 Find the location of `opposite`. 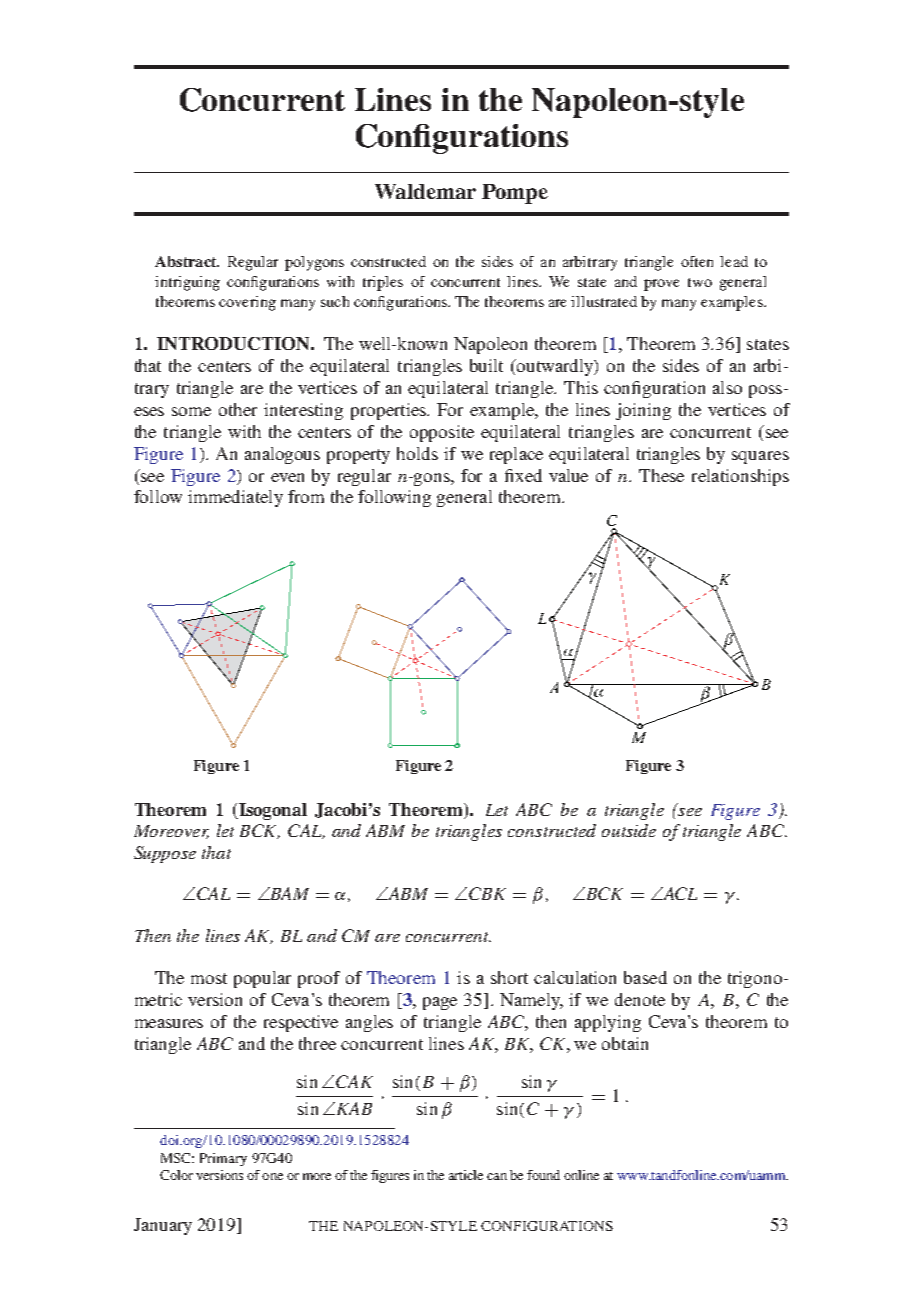

opposite is located at coordinates (442, 433).
